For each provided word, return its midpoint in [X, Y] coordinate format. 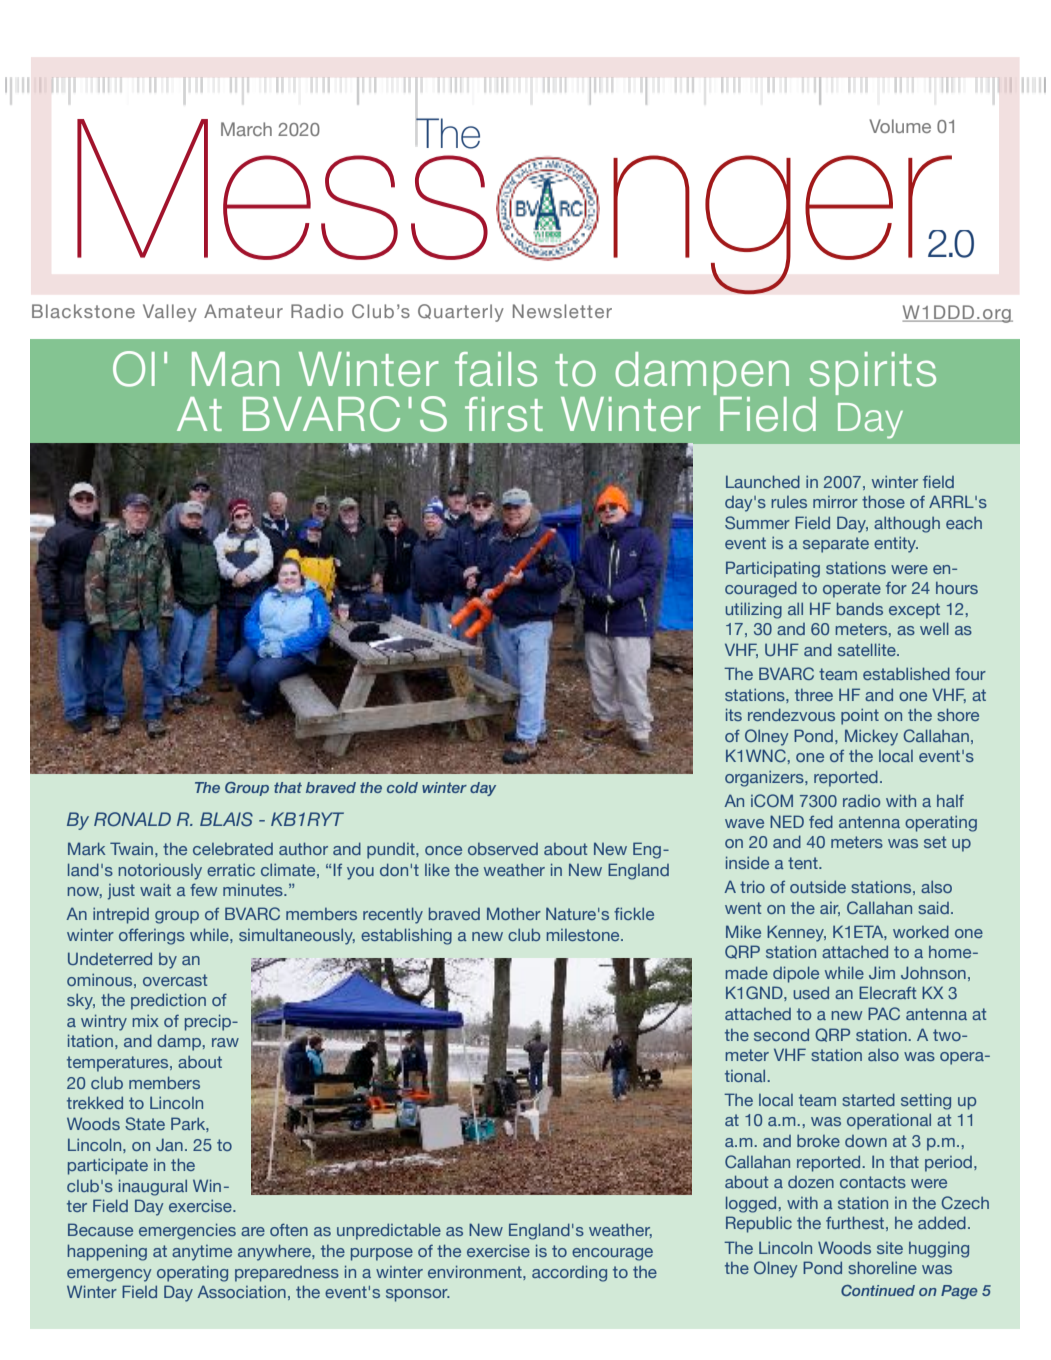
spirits [873, 375]
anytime [202, 1253]
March [246, 129]
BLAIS [226, 819]
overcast [175, 980]
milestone [584, 935]
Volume [900, 126]
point [860, 716]
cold [402, 787]
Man [235, 369]
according [569, 1273]
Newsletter [562, 311]
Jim [882, 972]
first [504, 414]
